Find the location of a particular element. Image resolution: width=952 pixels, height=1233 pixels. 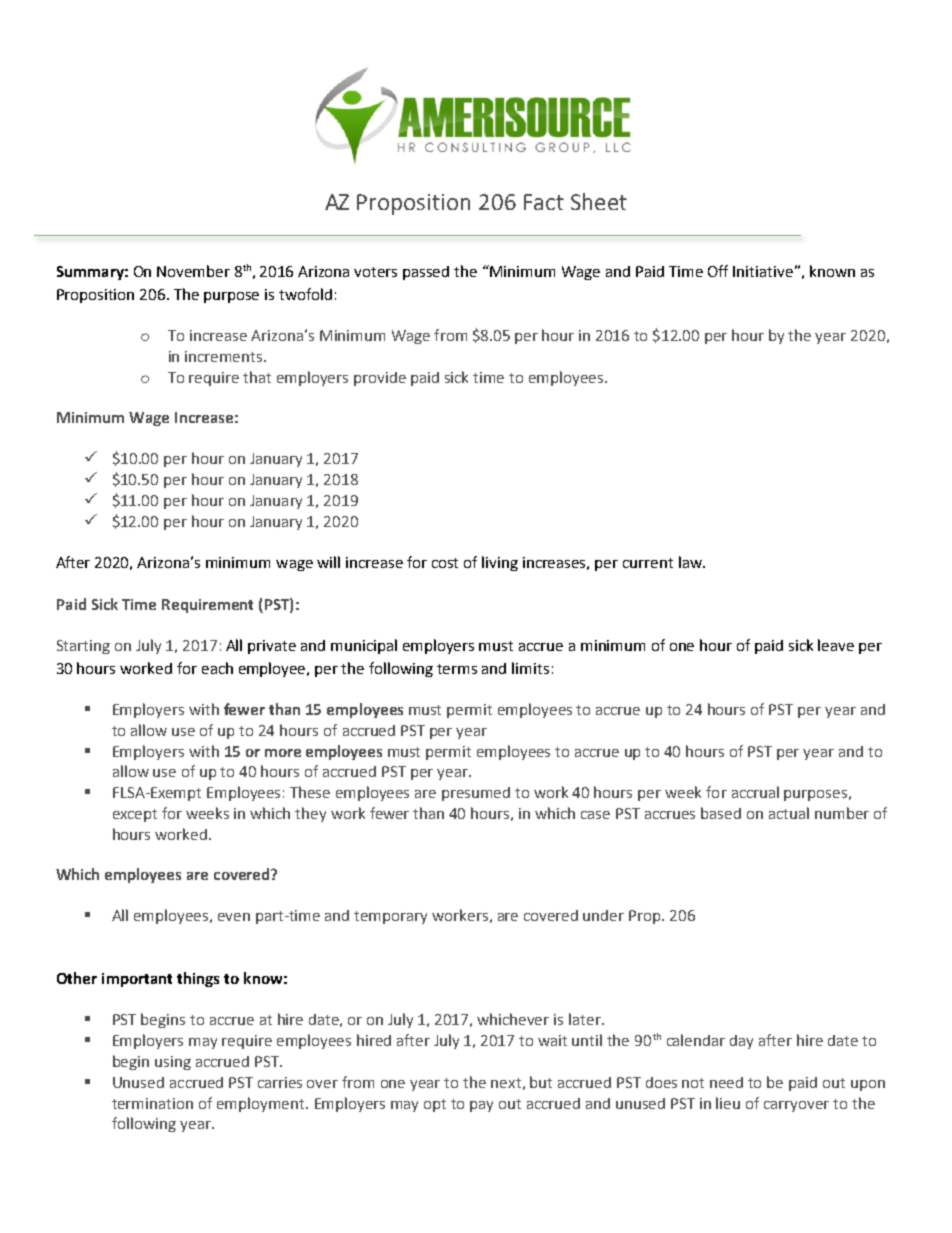

Initiative is located at coordinates (763, 271).
